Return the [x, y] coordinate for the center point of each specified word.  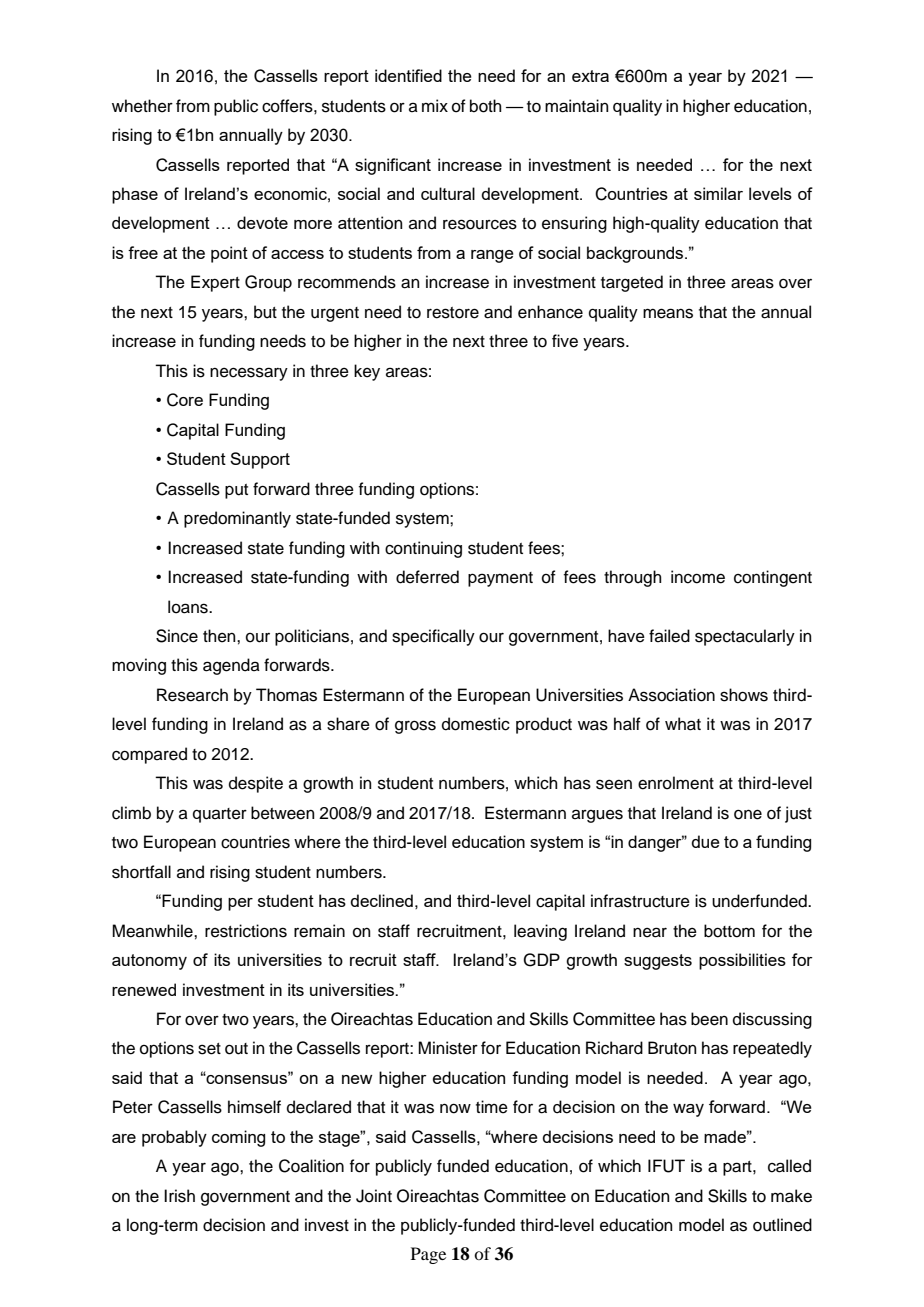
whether [142, 106]
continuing [423, 549]
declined [381, 900]
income [698, 577]
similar [718, 193]
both [486, 106]
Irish [179, 1196]
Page [428, 1255]
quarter [220, 815]
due [705, 841]
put [236, 491]
